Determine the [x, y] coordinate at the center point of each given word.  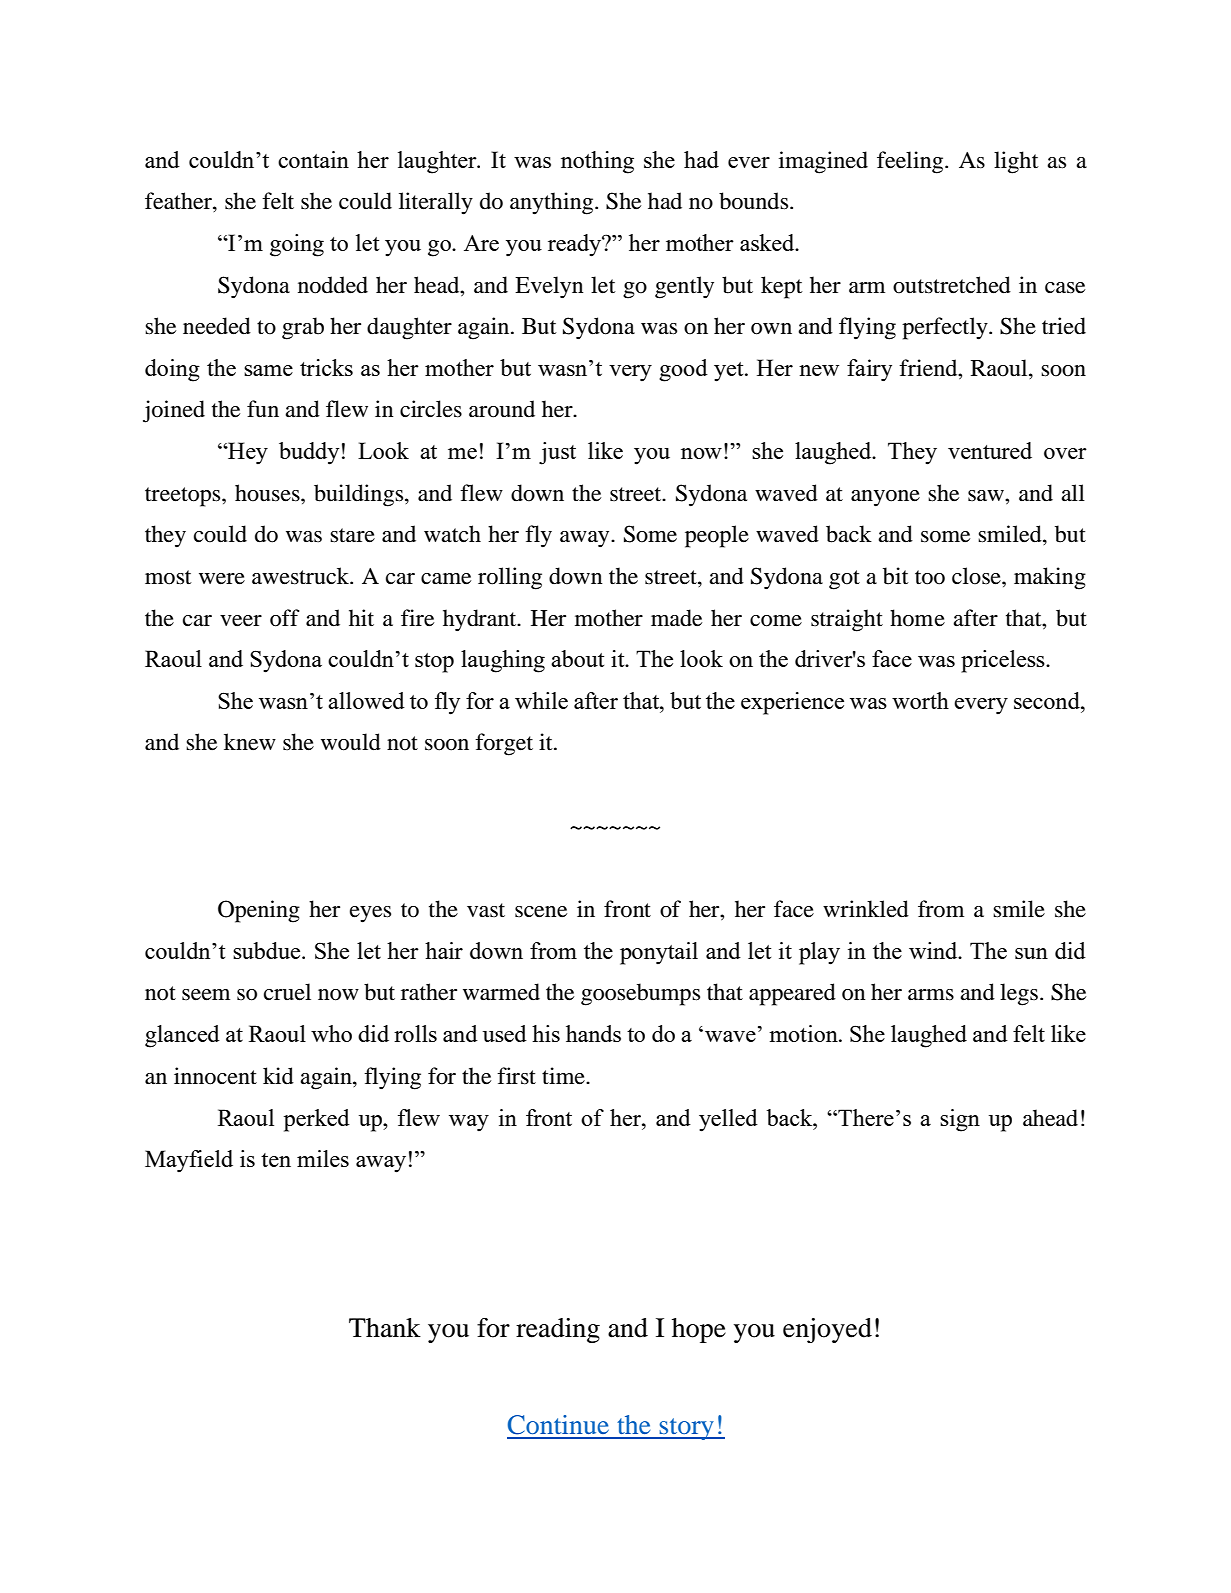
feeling [911, 162]
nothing [597, 162]
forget [504, 744]
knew [250, 742]
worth [920, 700]
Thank [385, 1328]
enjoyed [827, 1330]
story [687, 1429]
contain [313, 159]
